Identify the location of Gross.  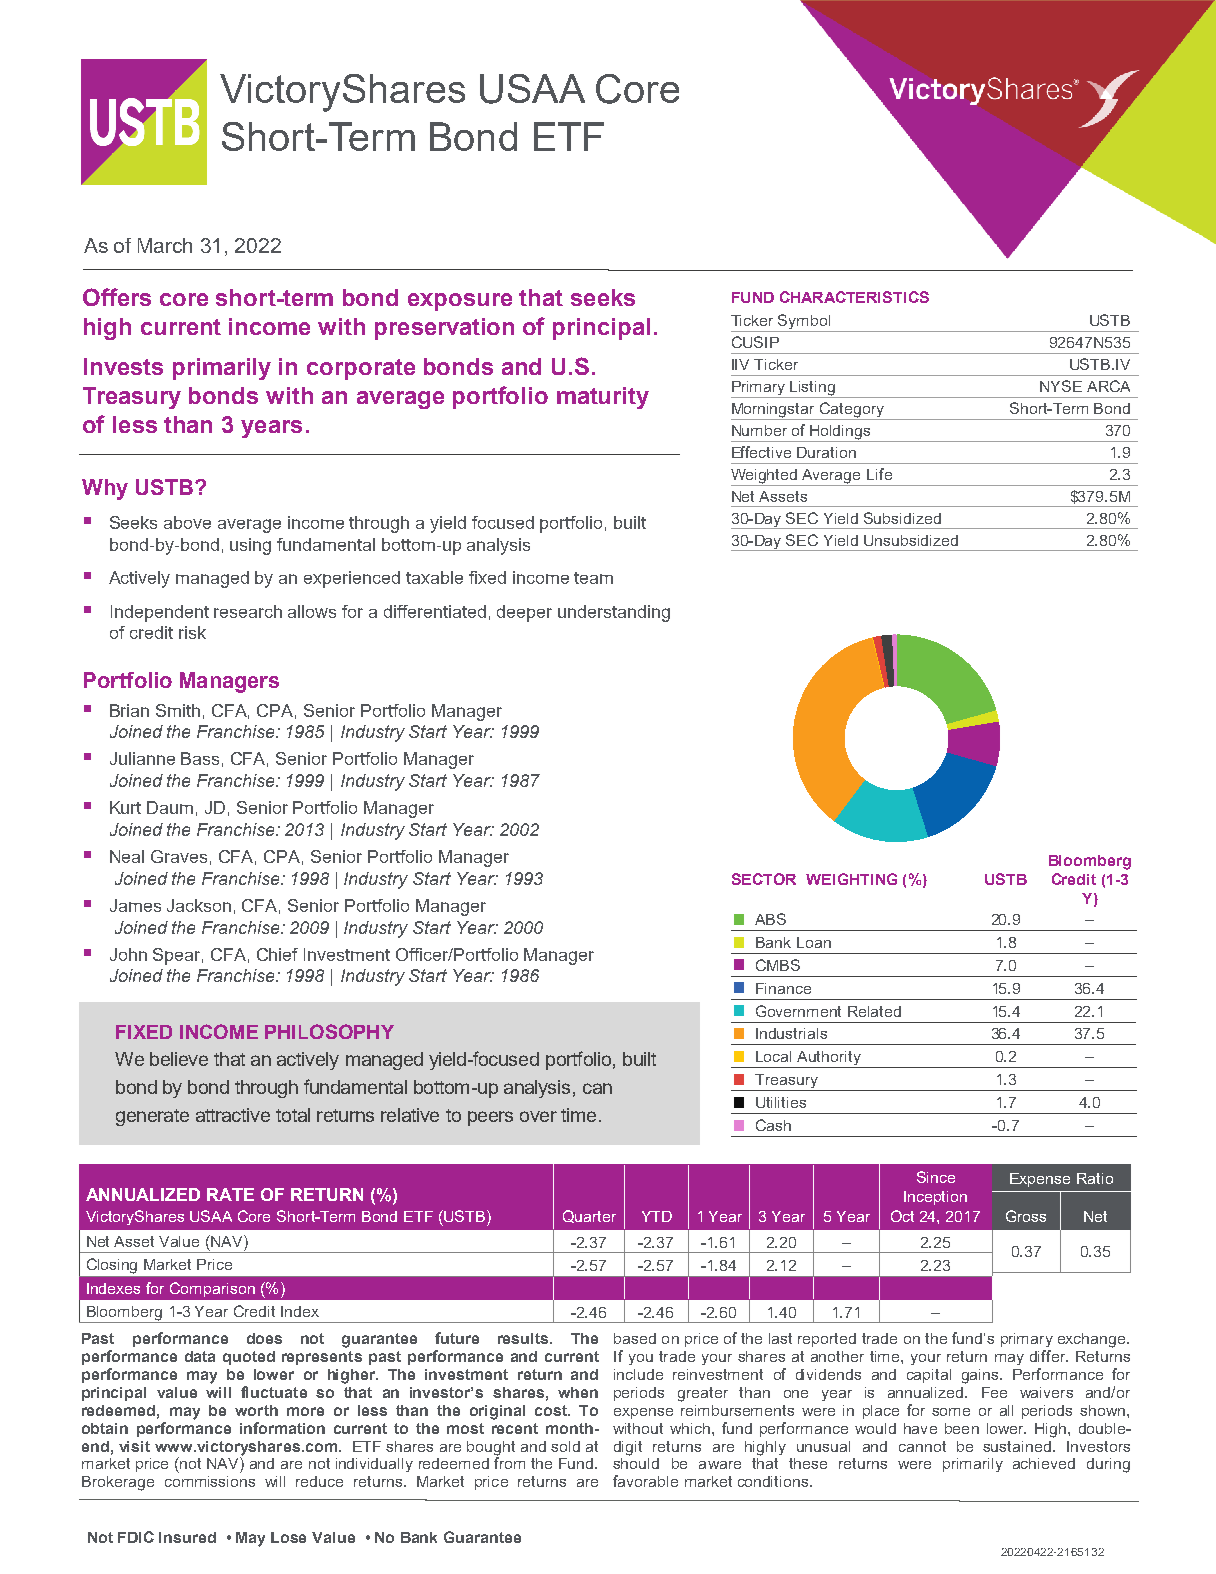
(1026, 1216).
